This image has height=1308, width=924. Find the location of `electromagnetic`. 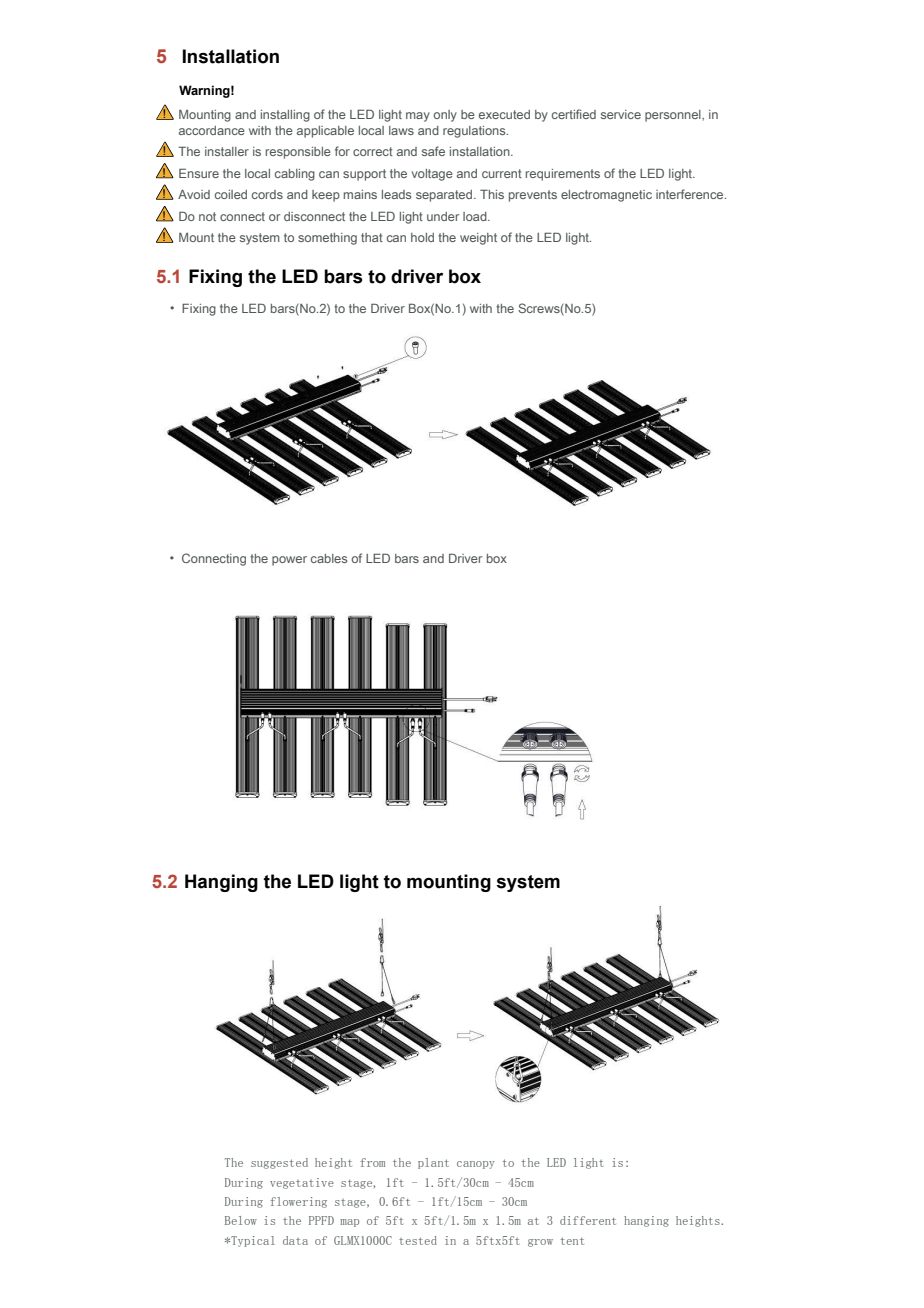

electromagnetic is located at coordinates (606, 196).
